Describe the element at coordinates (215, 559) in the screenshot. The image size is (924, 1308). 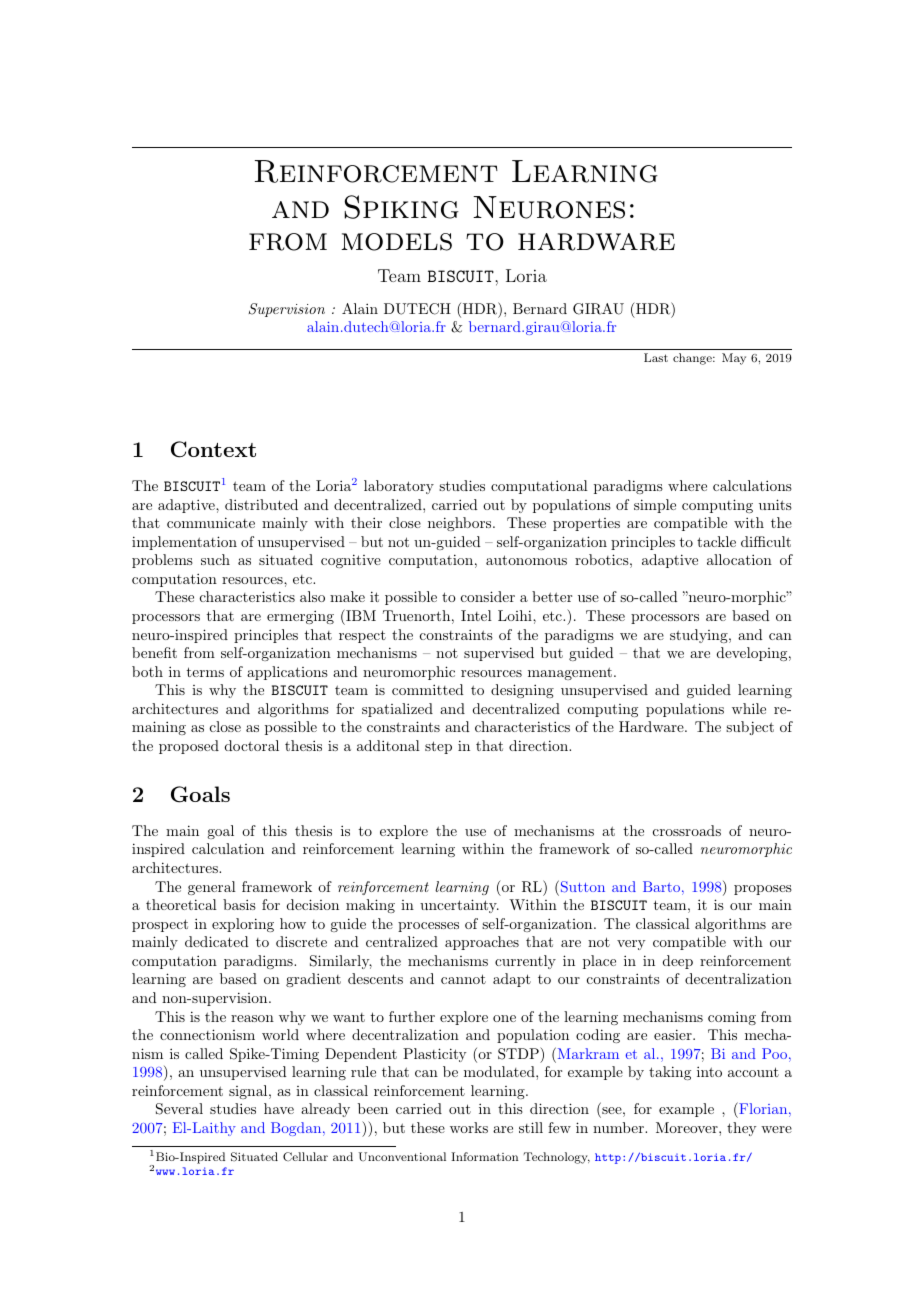
I see `such` at that location.
